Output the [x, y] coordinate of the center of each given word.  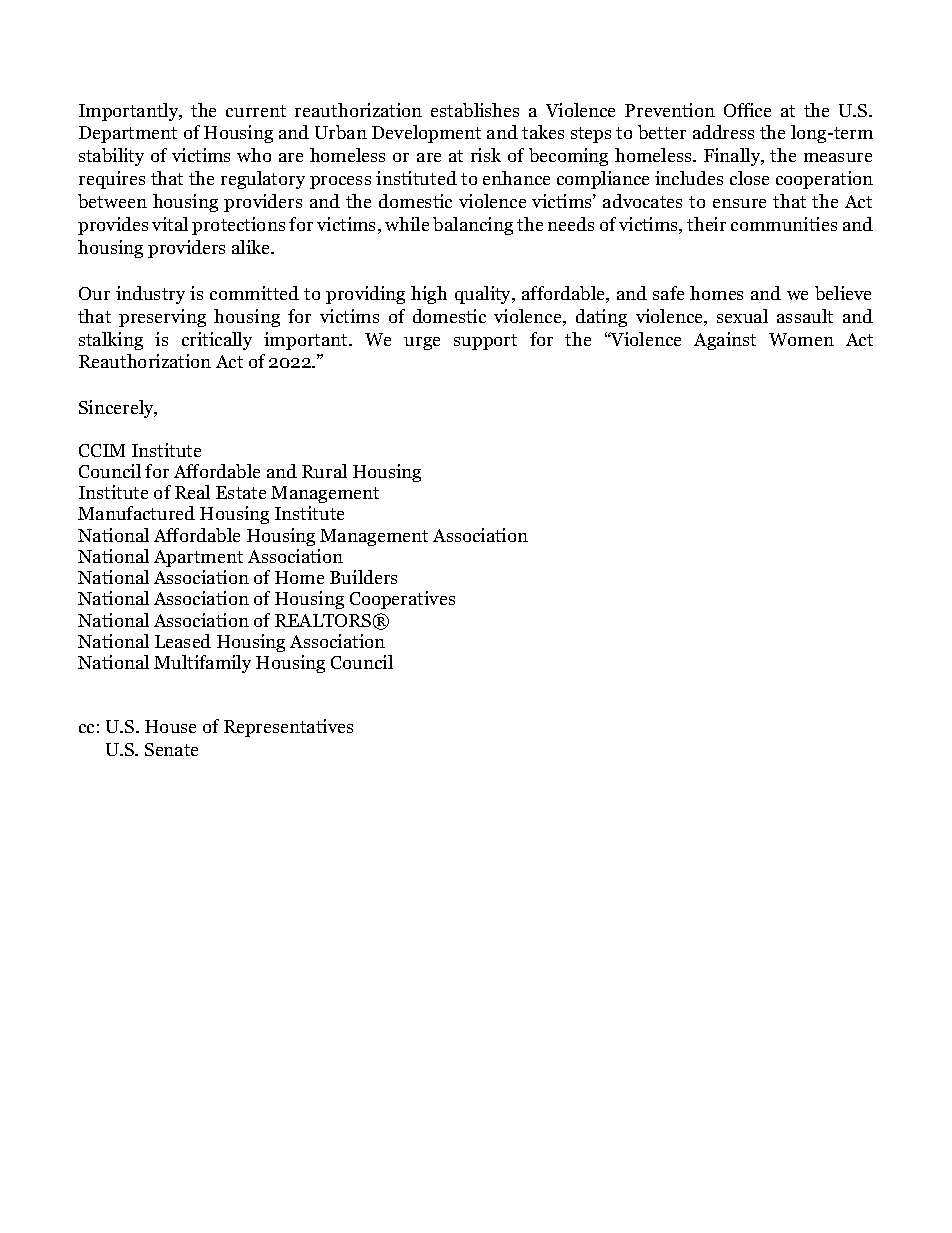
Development [426, 134]
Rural [324, 471]
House [170, 726]
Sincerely [118, 409]
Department [128, 134]
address [723, 132]
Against [725, 341]
